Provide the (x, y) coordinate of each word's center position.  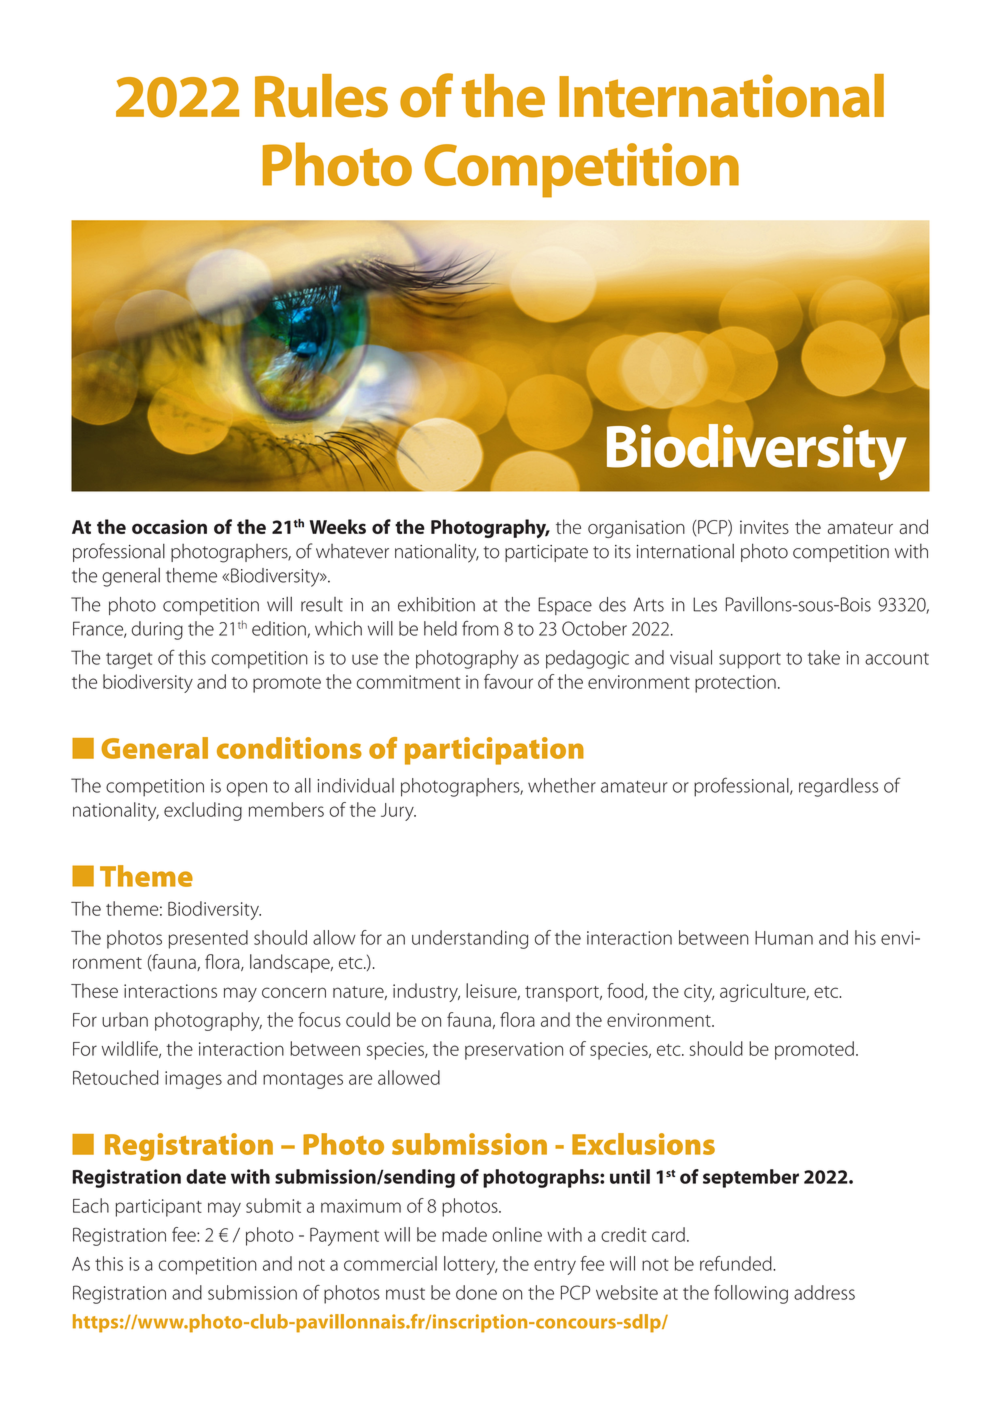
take (824, 657)
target (129, 660)
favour (508, 681)
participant (158, 1208)
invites (764, 527)
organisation (636, 529)
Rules (321, 96)
